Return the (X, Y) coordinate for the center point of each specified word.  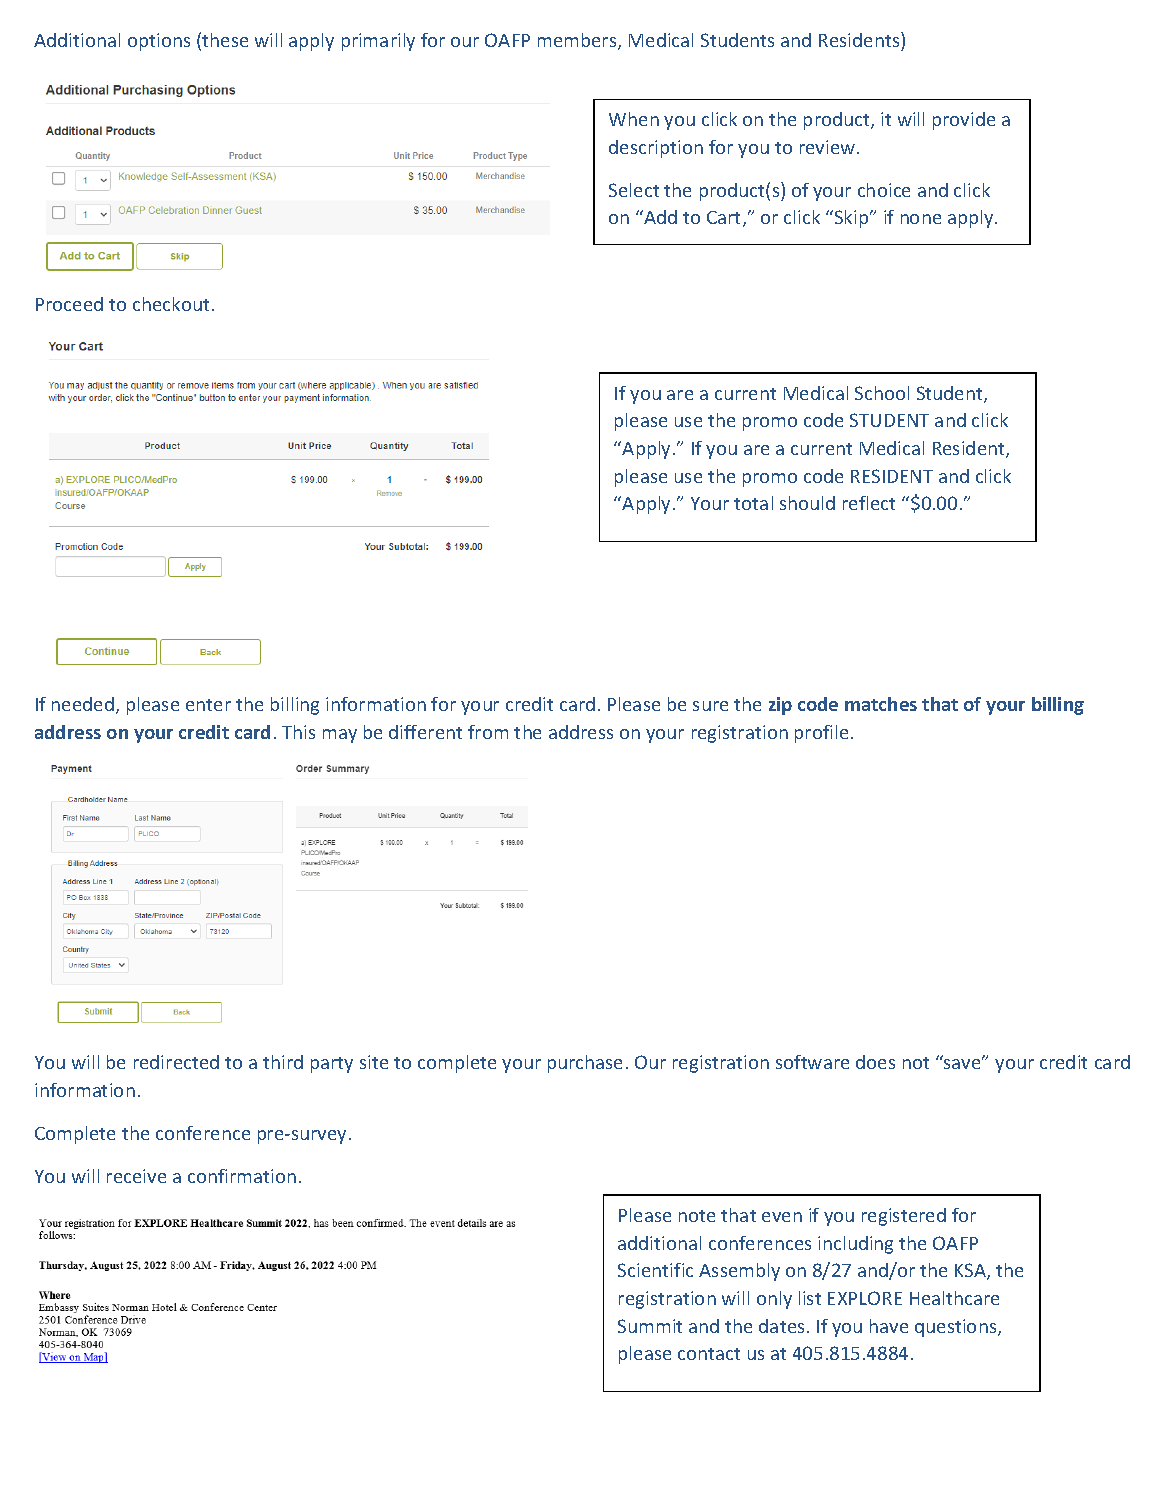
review (829, 147)
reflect (869, 503)
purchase (585, 1064)
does (875, 1062)
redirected (176, 1062)
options (159, 42)
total (753, 503)
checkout (171, 304)
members (578, 41)
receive (136, 1176)
